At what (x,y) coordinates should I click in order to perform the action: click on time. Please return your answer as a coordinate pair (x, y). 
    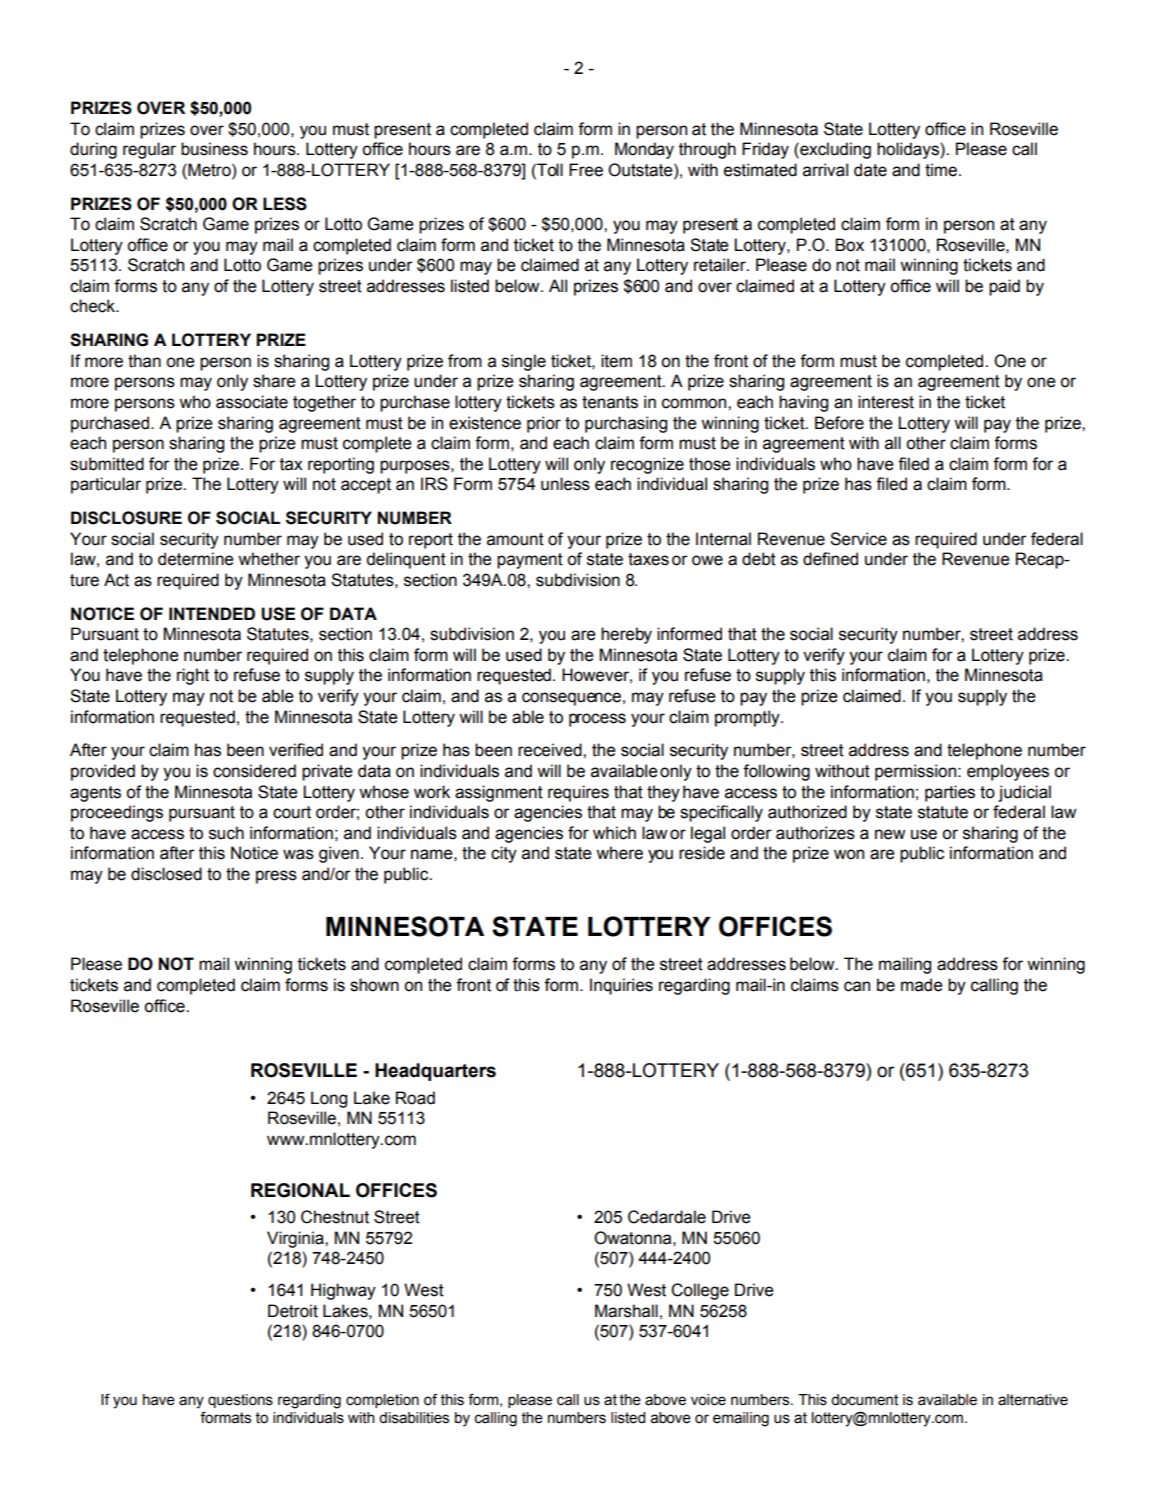
    Looking at the image, I should click on (942, 170).
